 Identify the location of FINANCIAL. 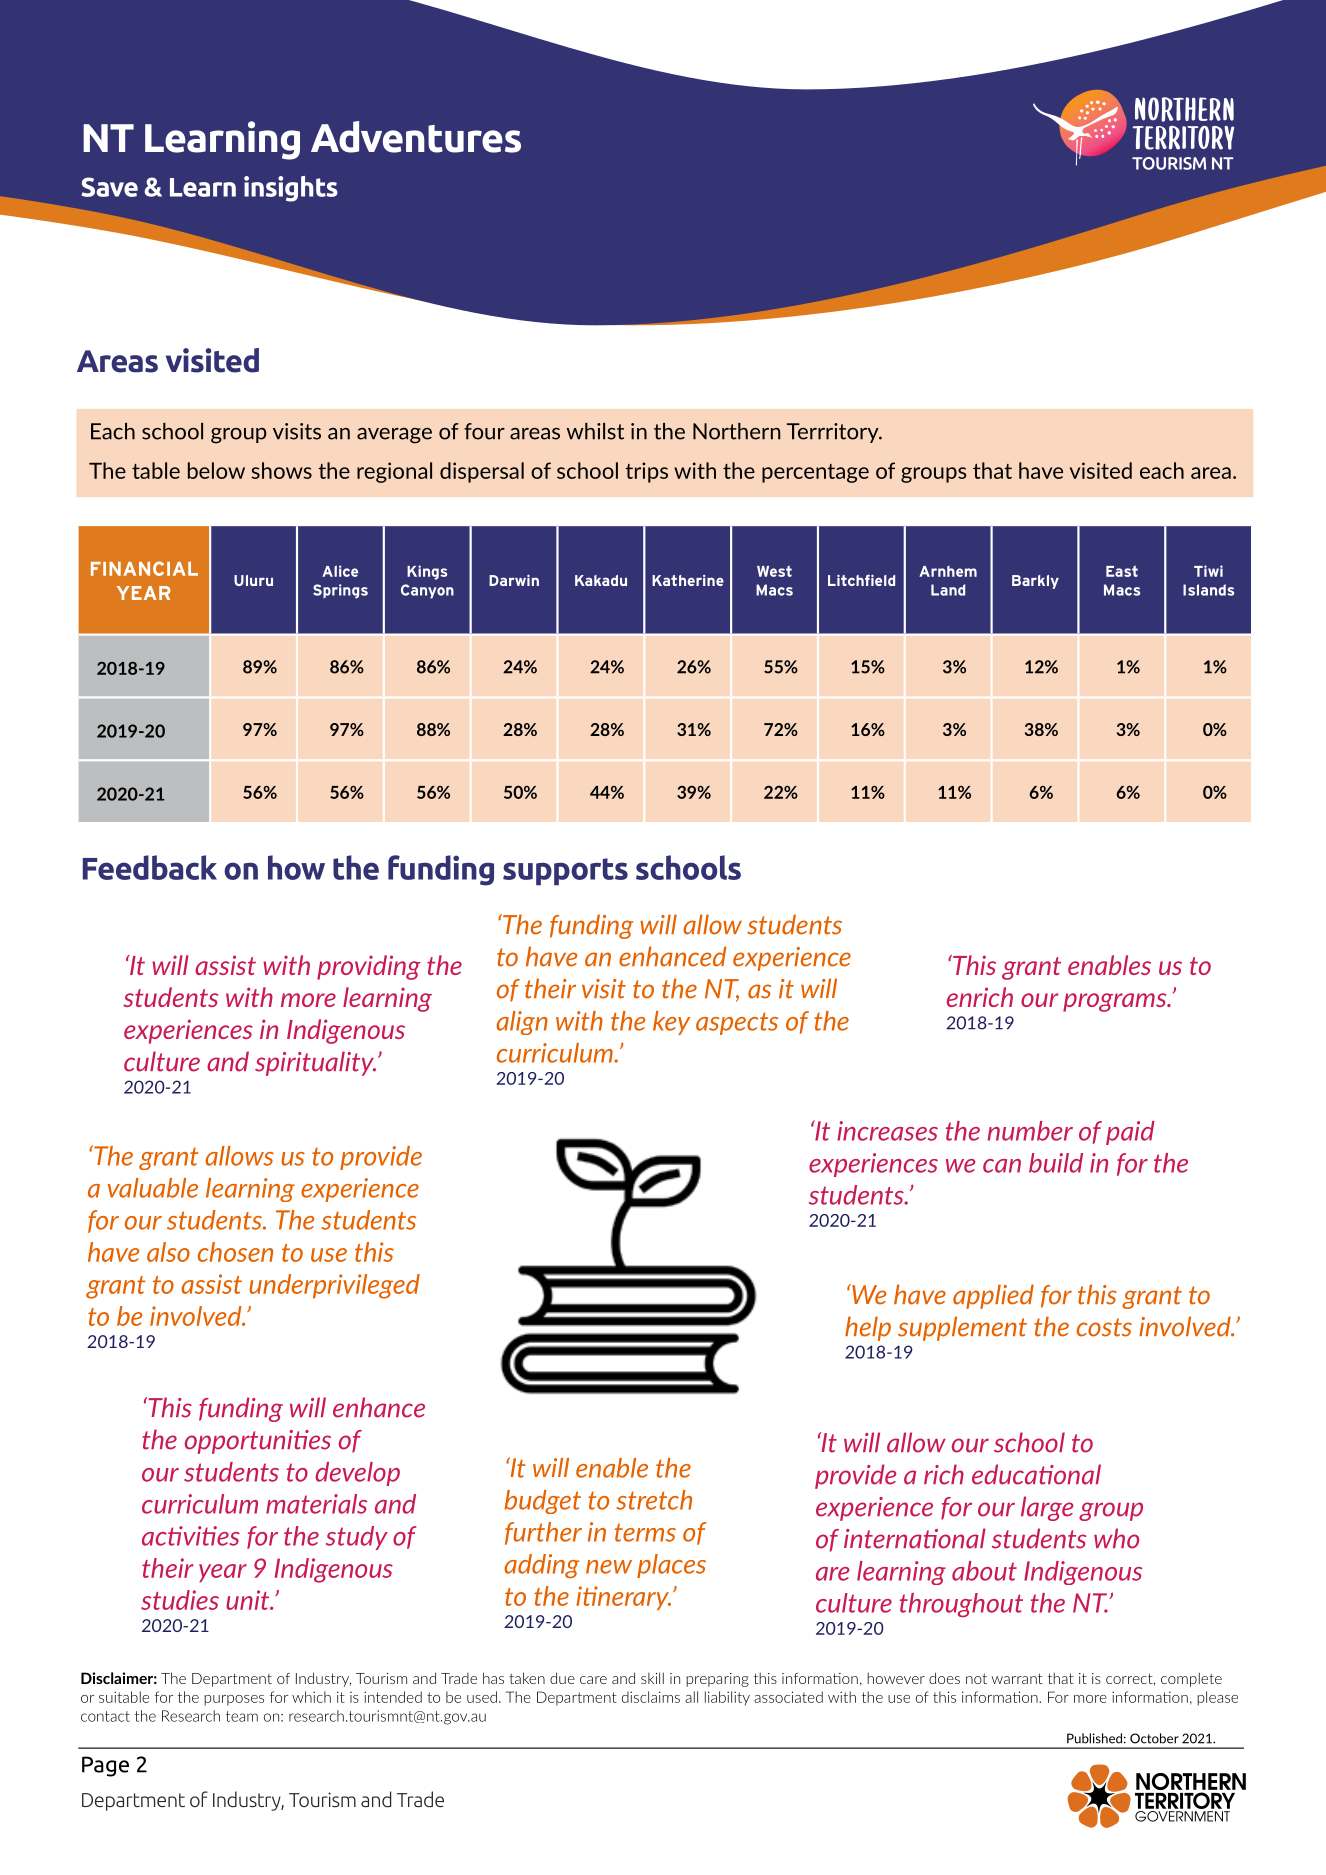
(144, 568).
